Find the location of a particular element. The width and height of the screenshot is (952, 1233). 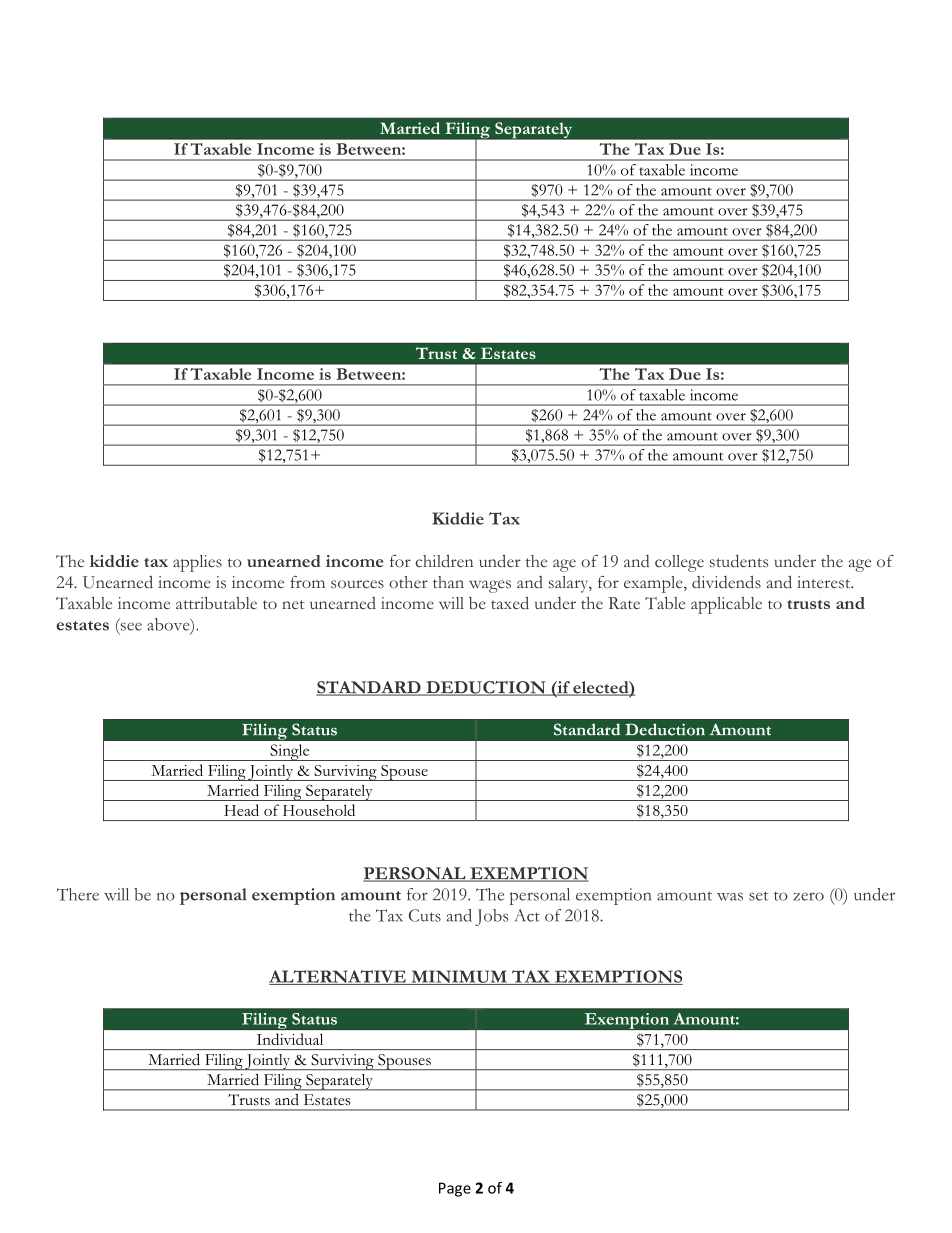

Act is located at coordinates (527, 915).
